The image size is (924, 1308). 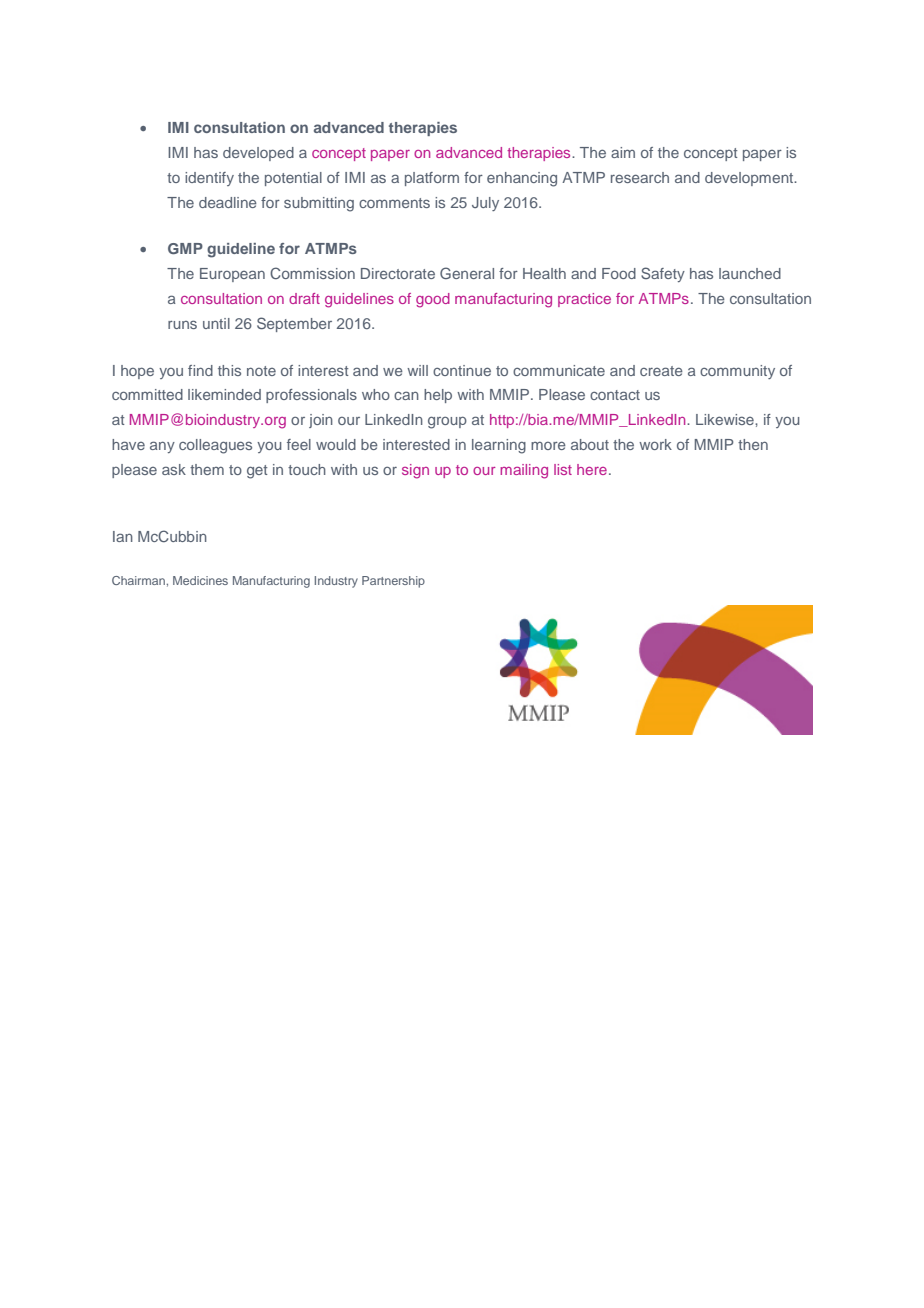 I want to click on create, so click(x=661, y=371).
